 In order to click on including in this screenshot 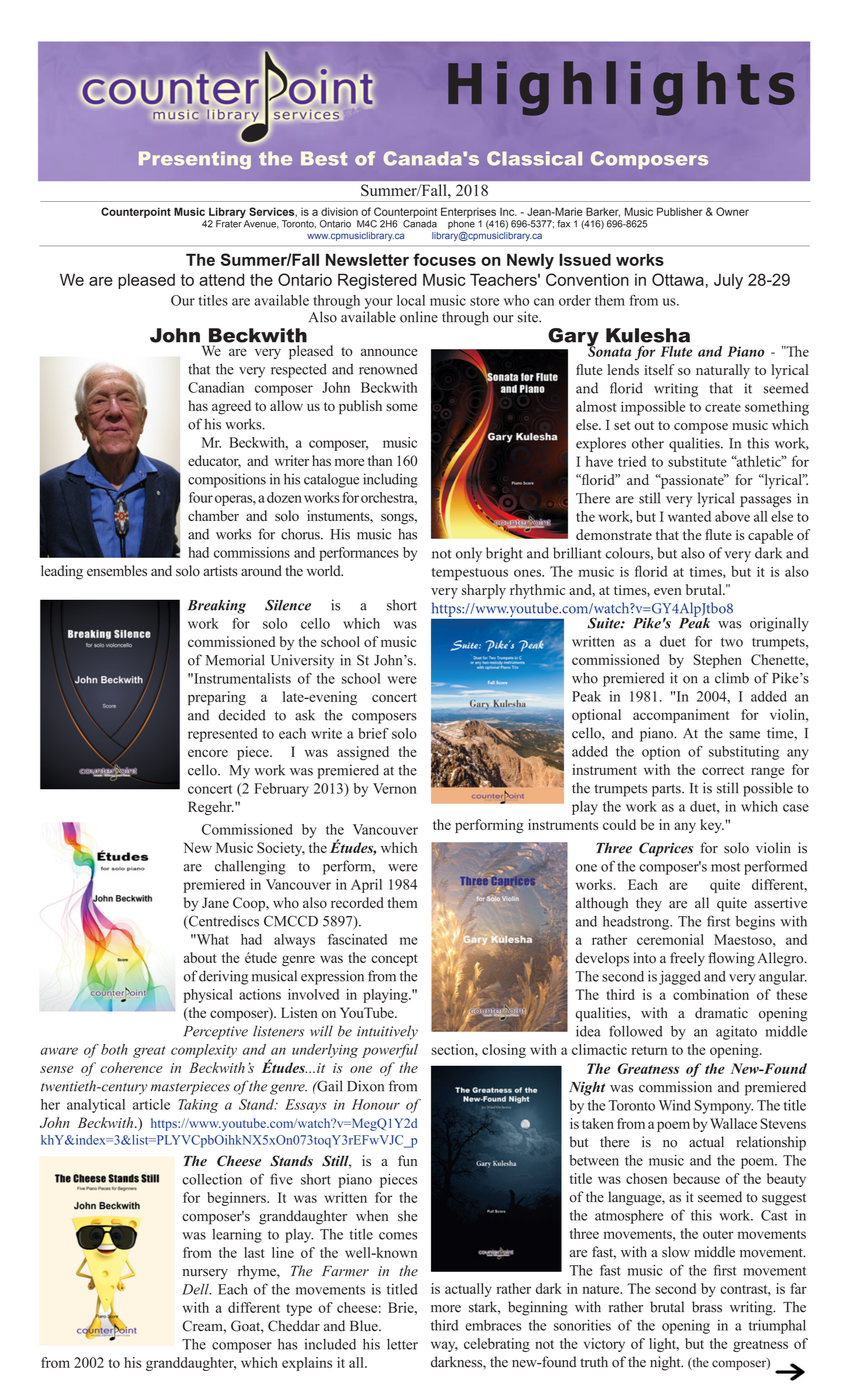, I will do `click(390, 480)`.
